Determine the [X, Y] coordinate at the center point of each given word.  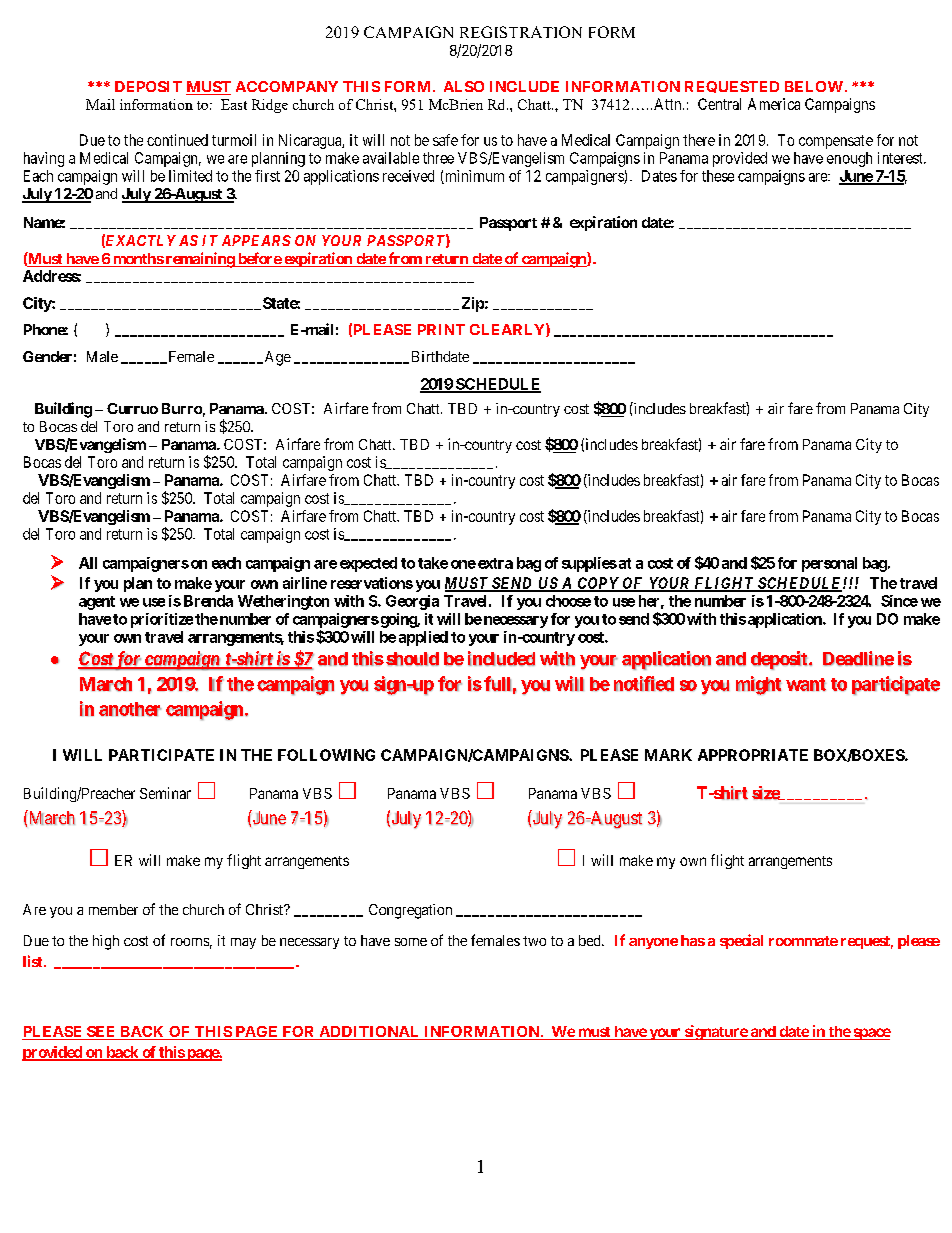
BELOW [814, 86]
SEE [101, 1033]
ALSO [464, 86]
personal [829, 564]
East [234, 104]
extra [495, 563]
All [88, 563]
